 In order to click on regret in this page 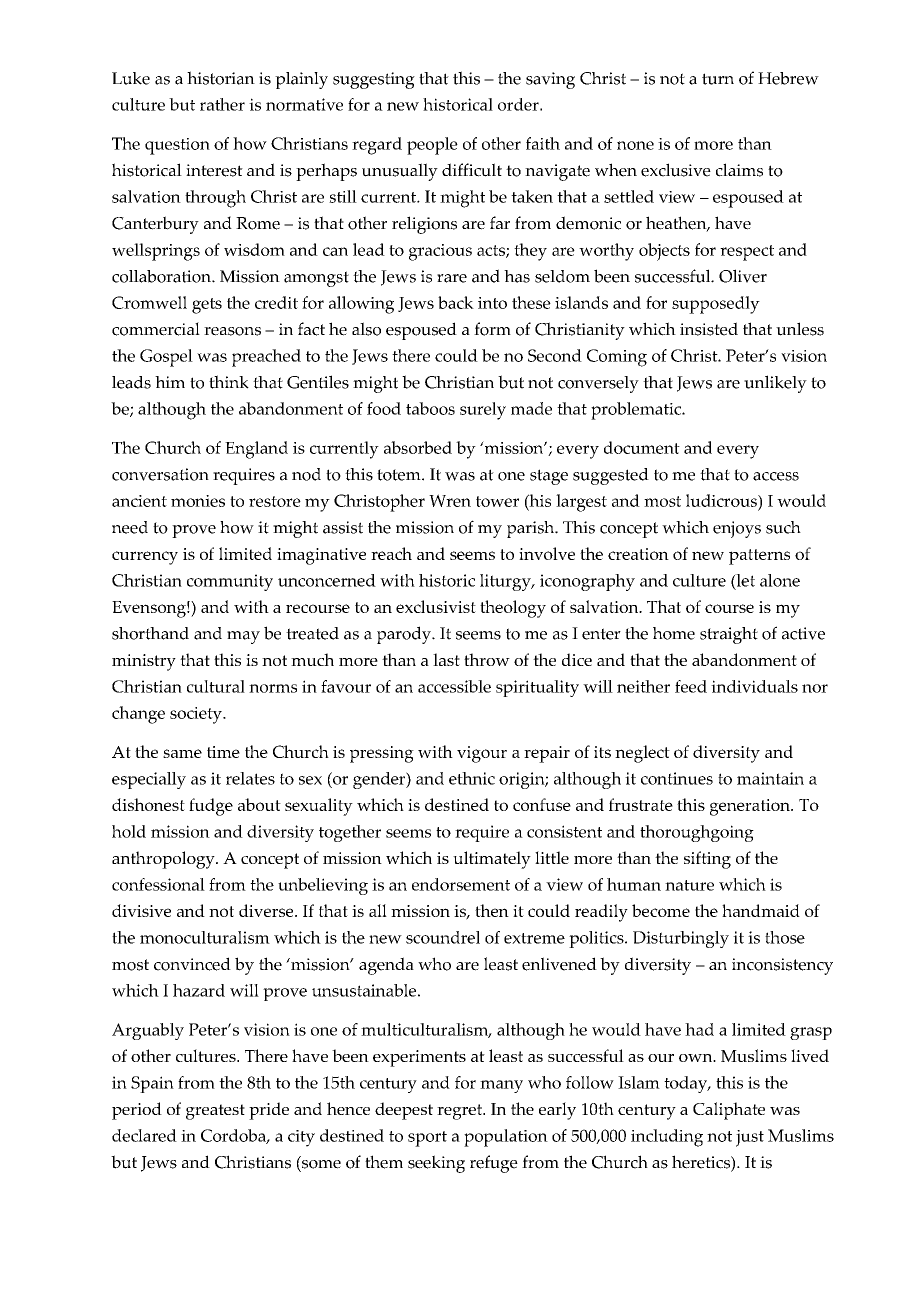, I will do `click(461, 1112)`.
